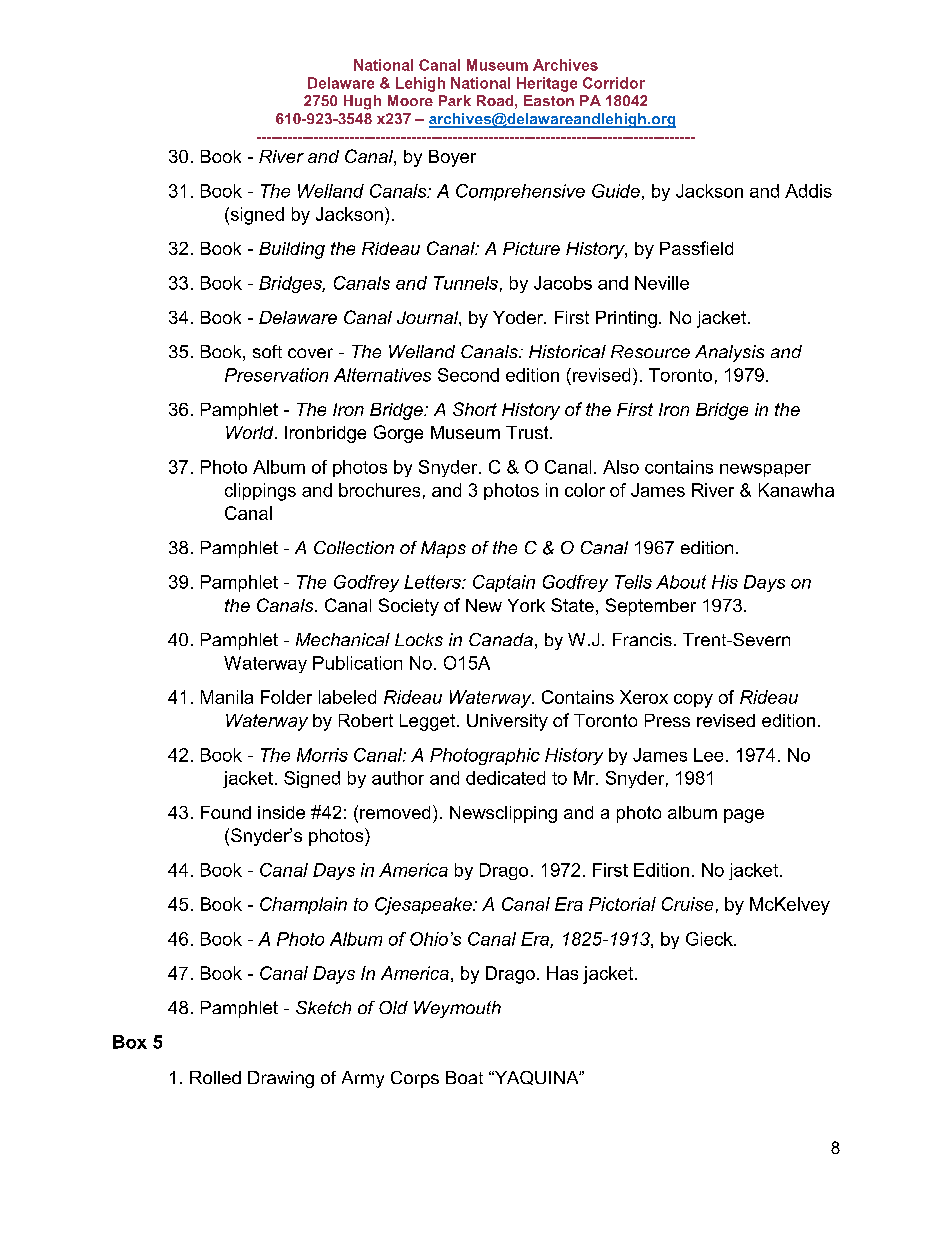 This document has height=1233, width=952. I want to click on Park, so click(455, 100).
